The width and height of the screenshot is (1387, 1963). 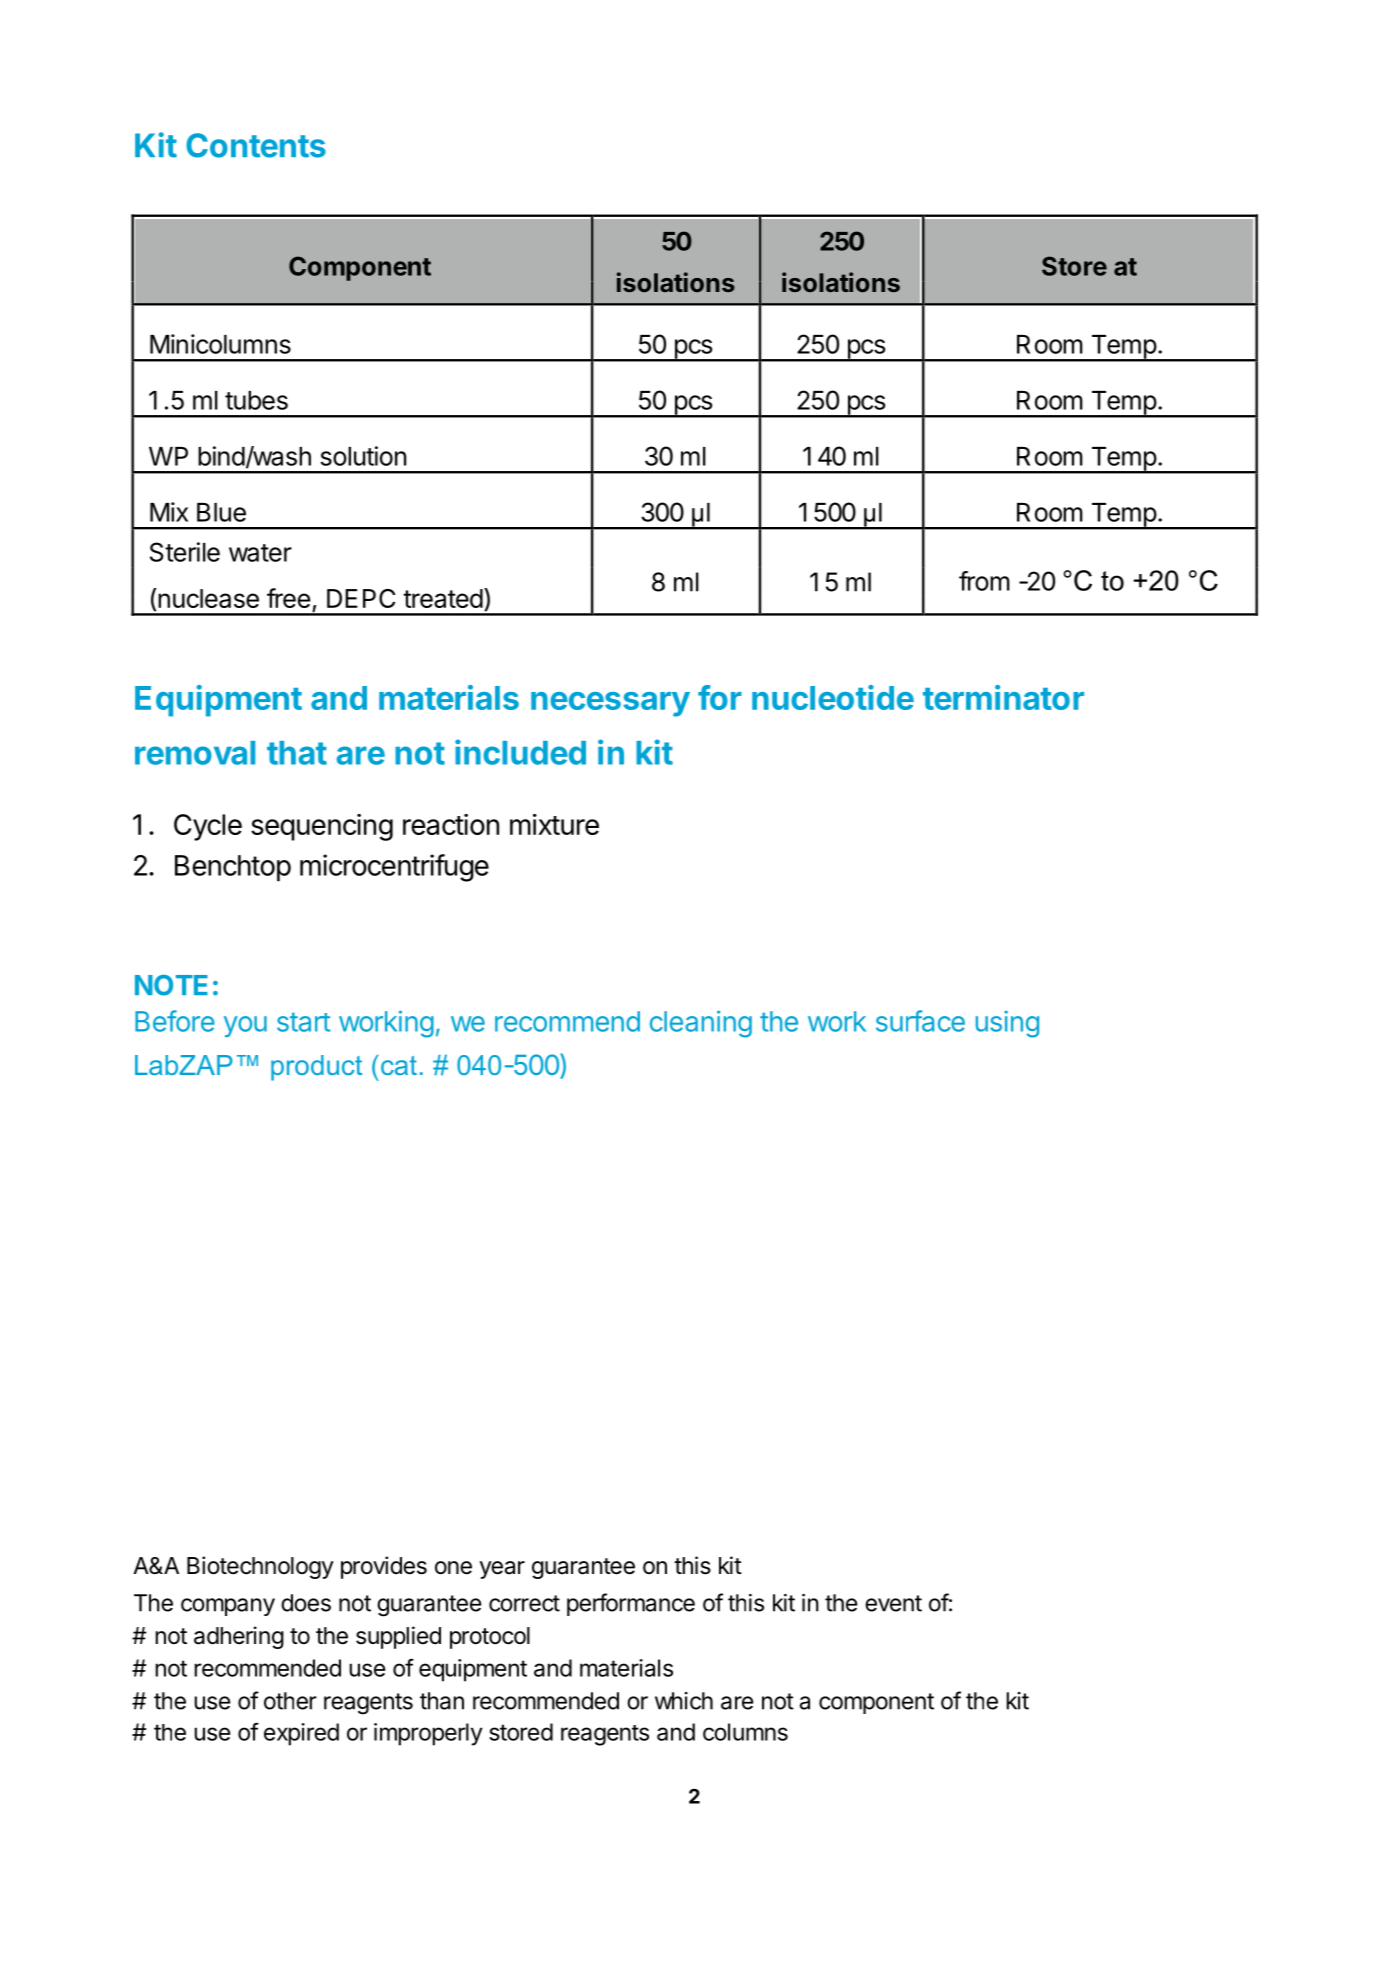 What do you see at coordinates (303, 1022) in the screenshot?
I see `start` at bounding box center [303, 1022].
